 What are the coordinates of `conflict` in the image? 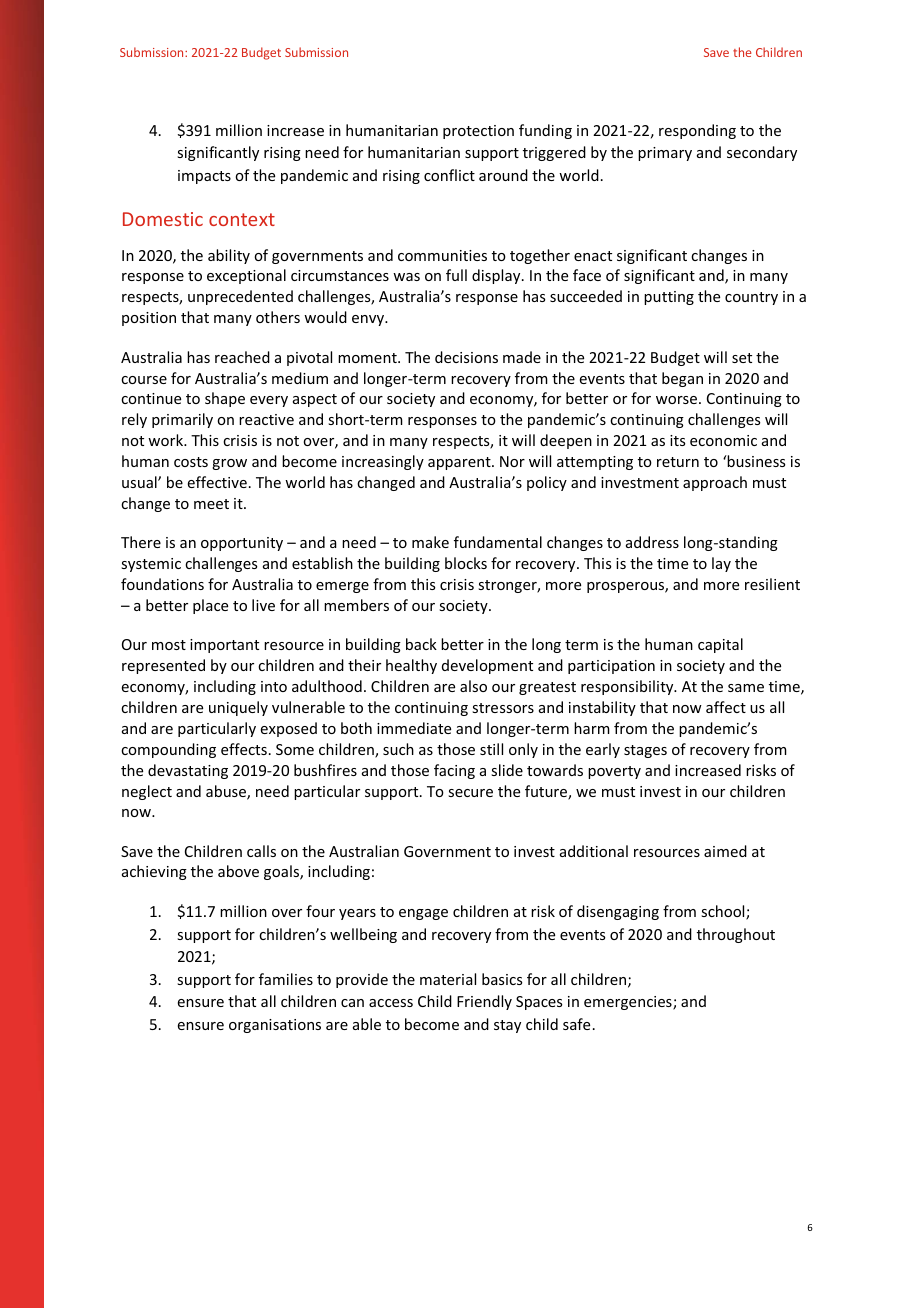 It's located at (449, 175).
